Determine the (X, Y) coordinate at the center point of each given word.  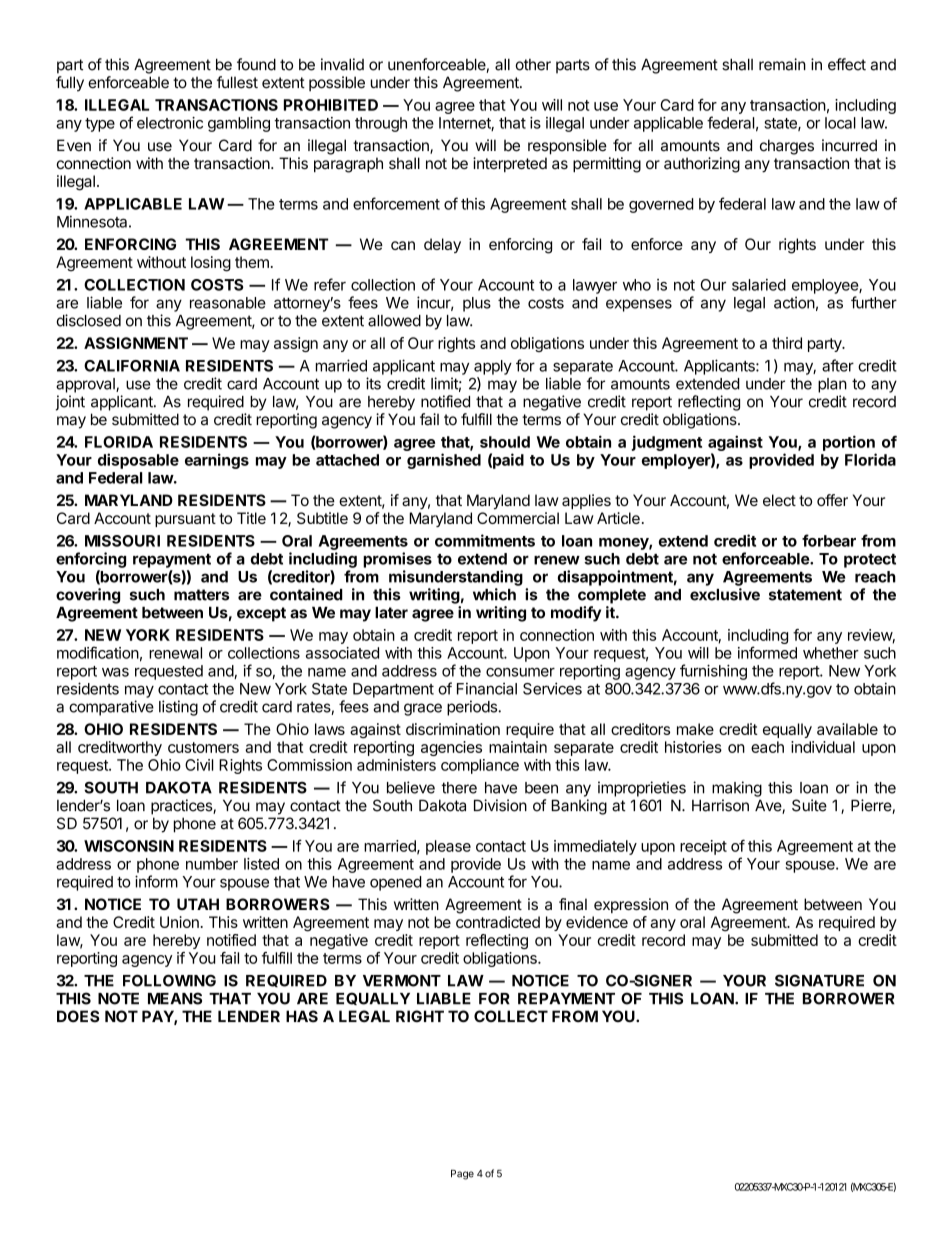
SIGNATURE (819, 980)
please (448, 847)
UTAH (198, 904)
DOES (78, 1016)
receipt (703, 847)
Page (462, 1175)
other (533, 65)
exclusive (725, 594)
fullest (237, 82)
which (494, 594)
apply (493, 367)
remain (782, 64)
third (787, 343)
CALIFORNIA (132, 366)
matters (201, 595)
